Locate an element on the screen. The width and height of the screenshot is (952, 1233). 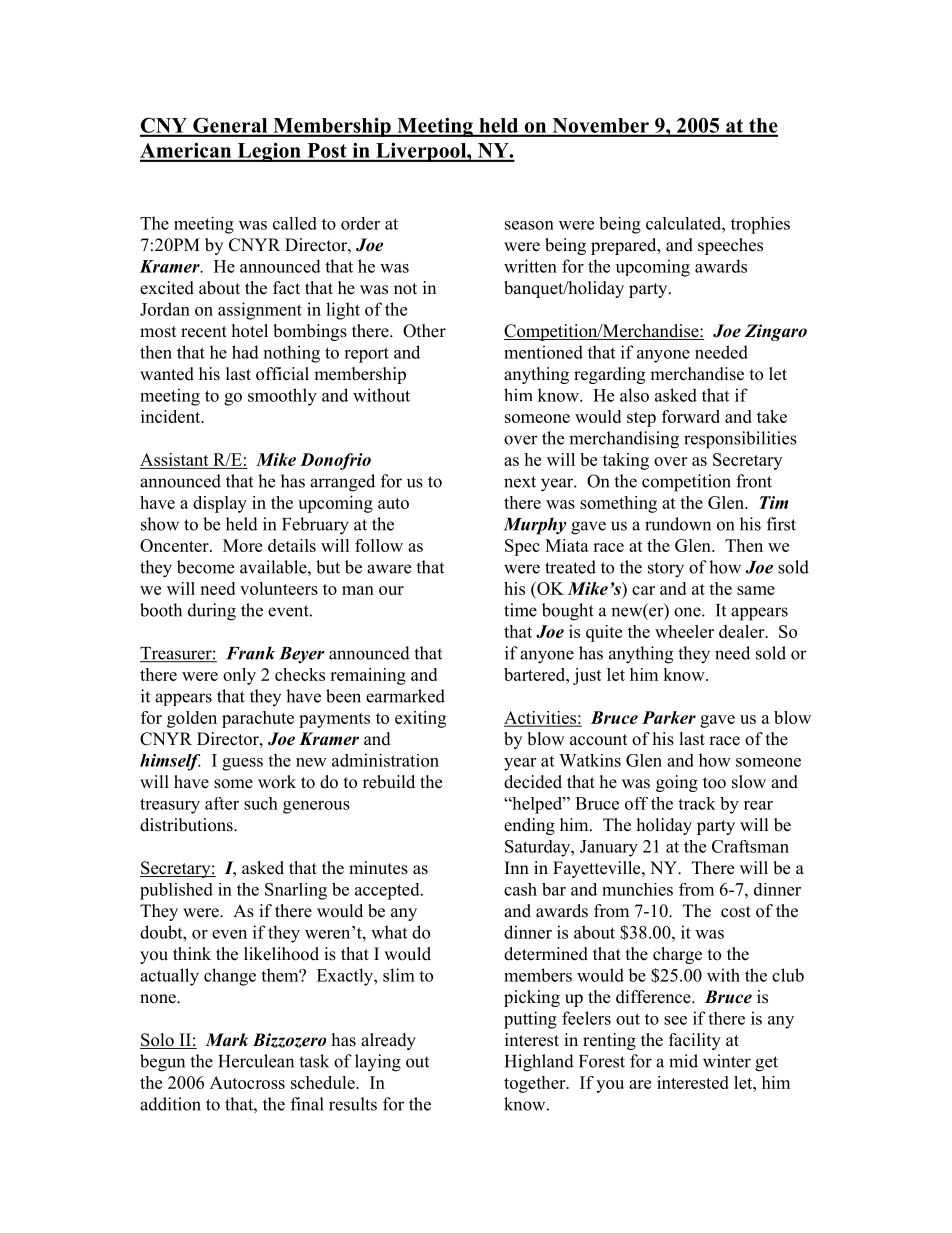
wheeler is located at coordinates (684, 631).
